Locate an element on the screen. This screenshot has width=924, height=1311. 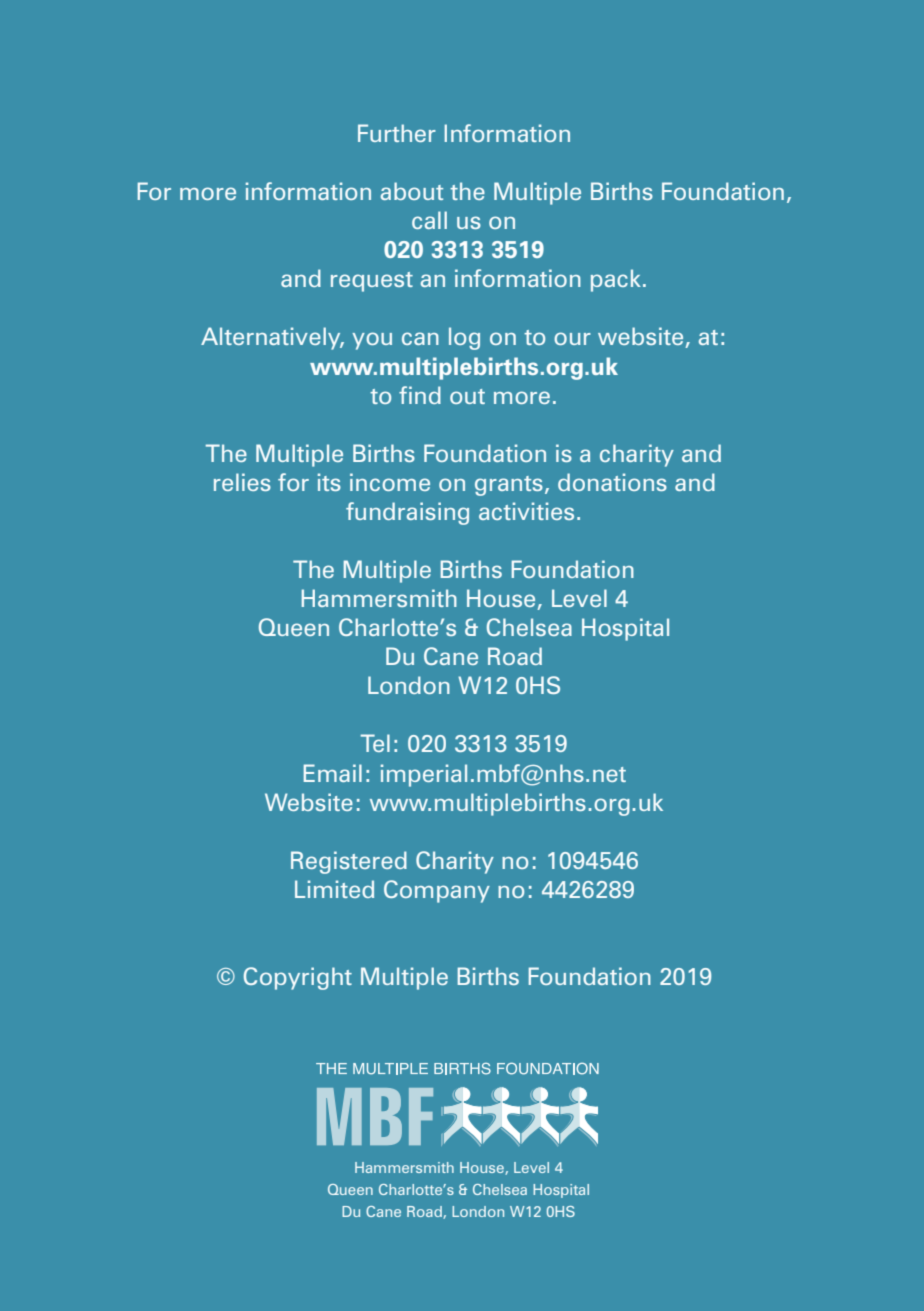
its is located at coordinates (329, 482).
